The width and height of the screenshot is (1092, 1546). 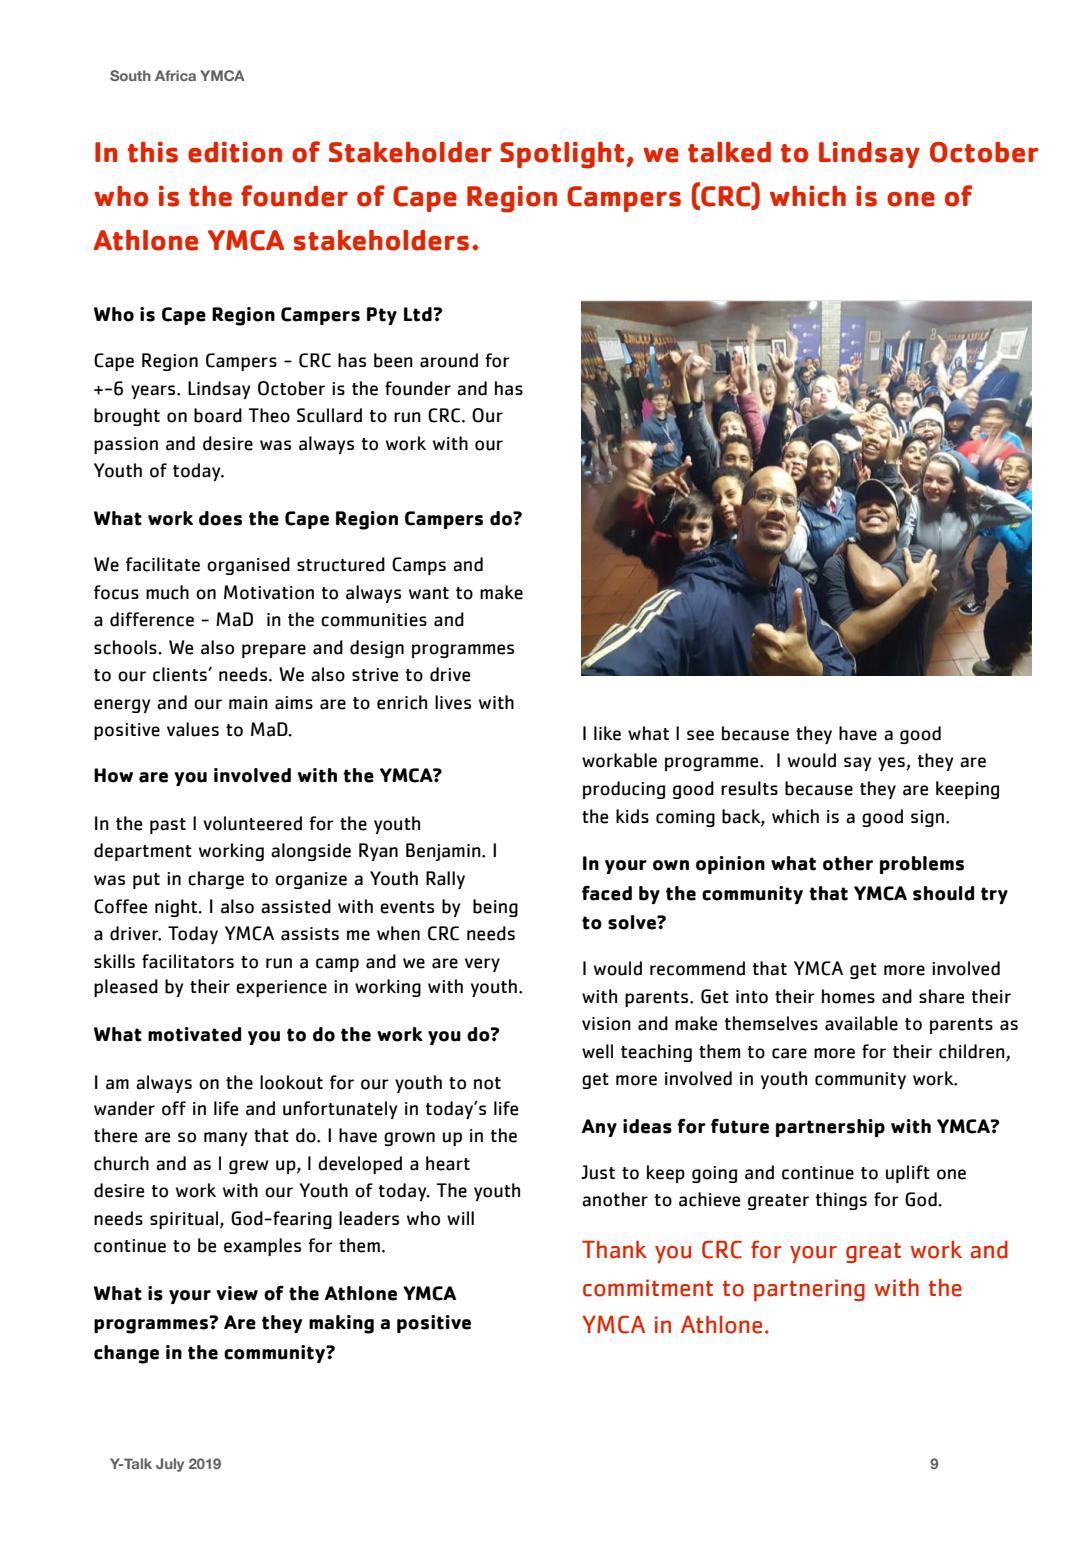 What do you see at coordinates (700, 735) in the screenshot?
I see `see` at bounding box center [700, 735].
